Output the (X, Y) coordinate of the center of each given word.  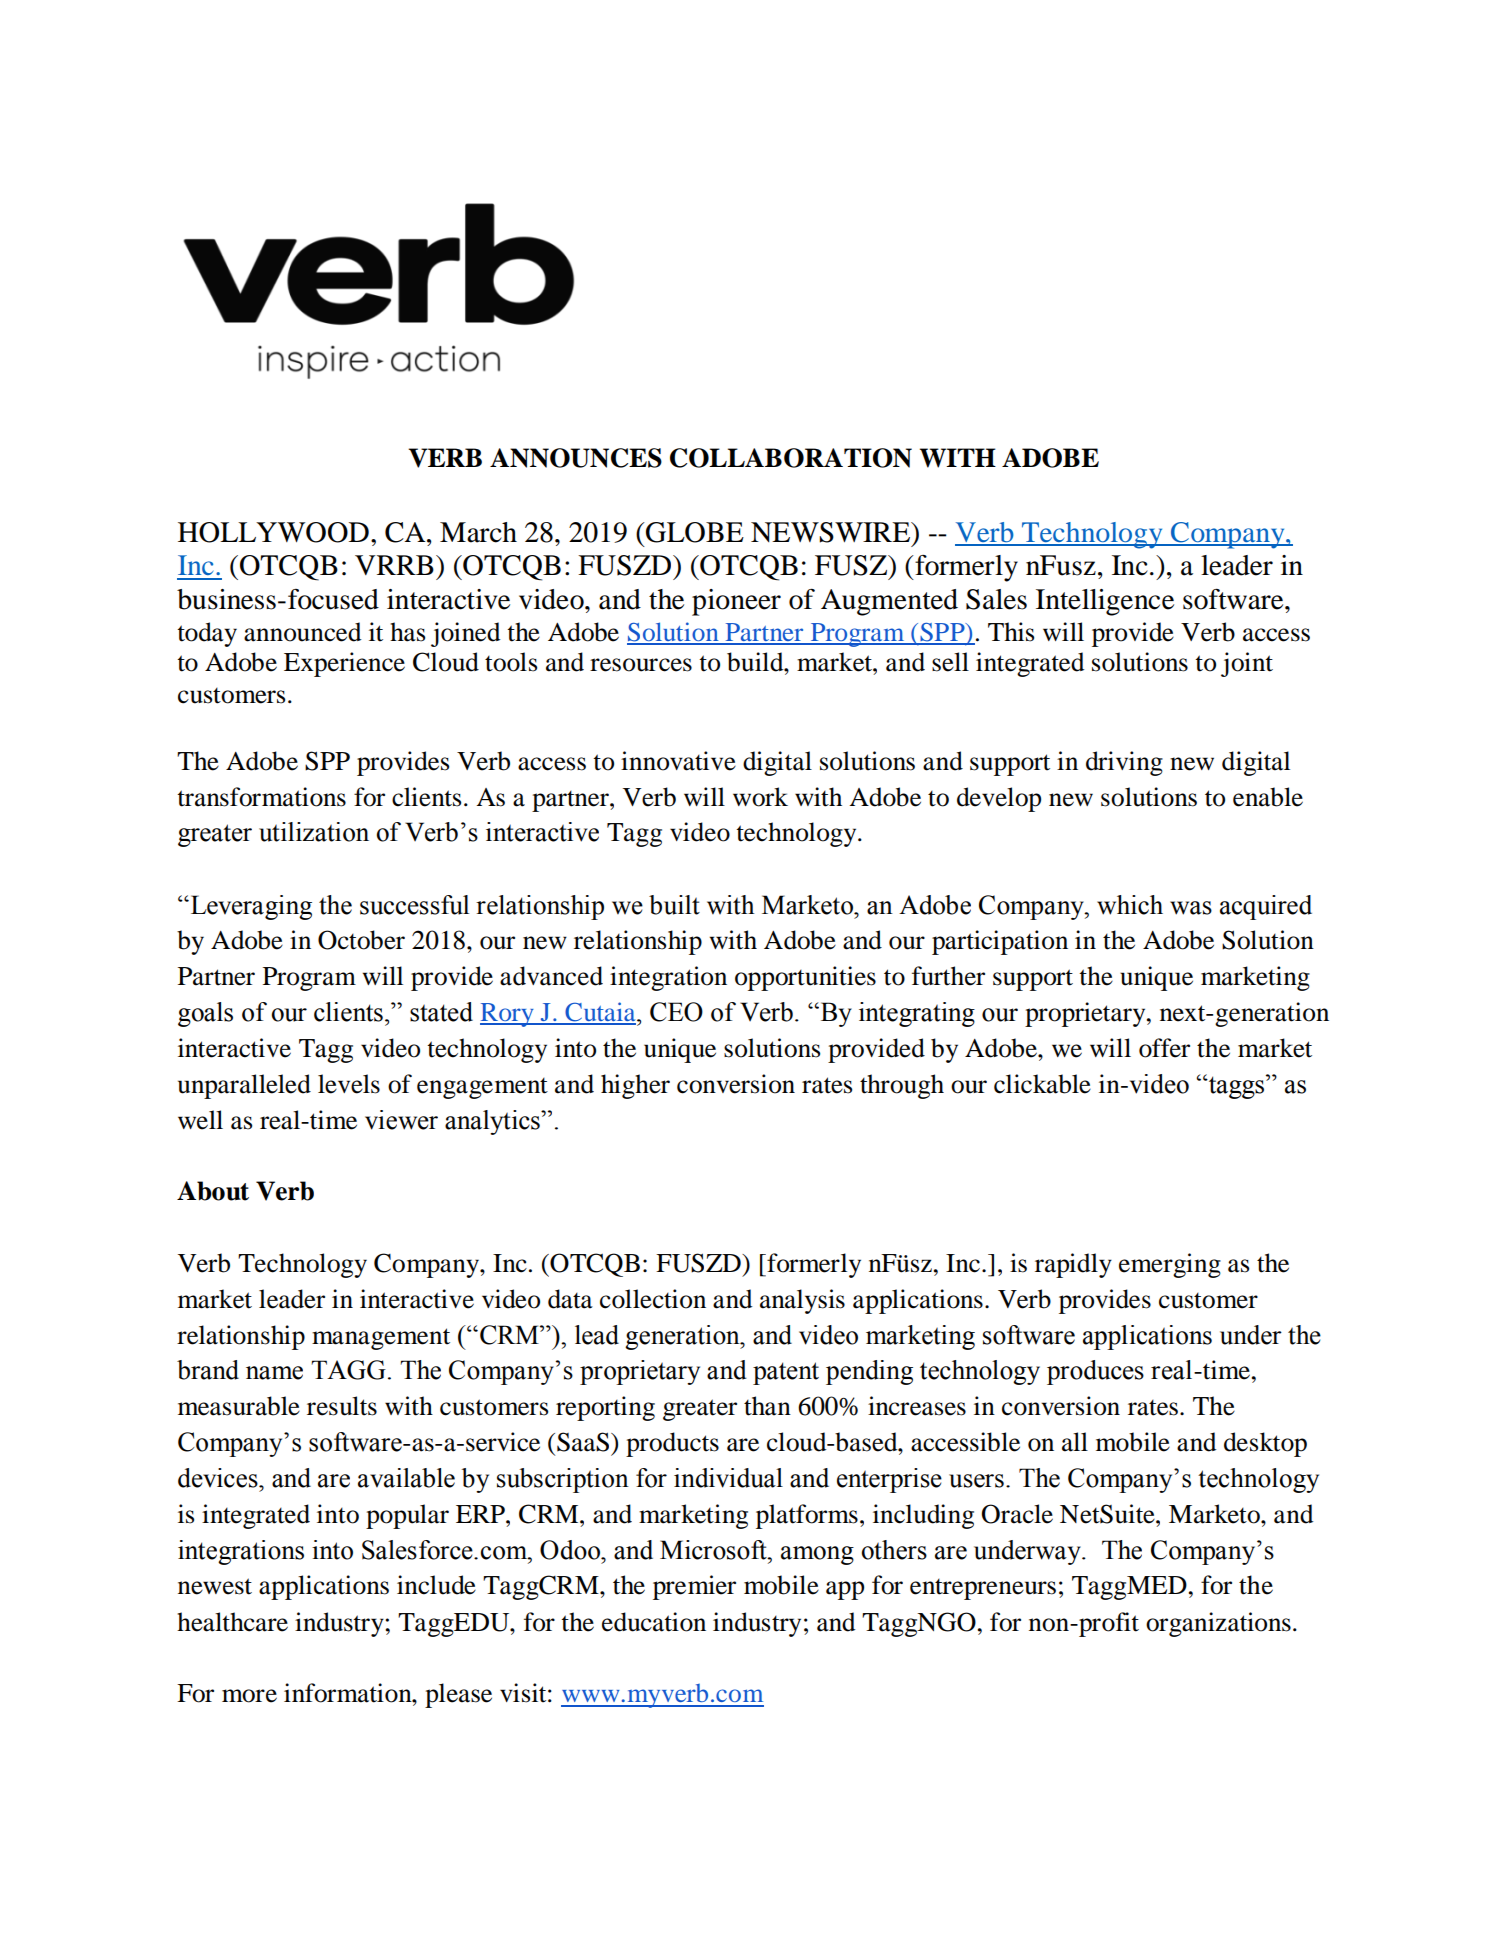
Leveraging (250, 907)
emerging (1170, 1265)
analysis (802, 1301)
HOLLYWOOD (273, 532)
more (249, 1696)
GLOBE (694, 532)
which (1130, 905)
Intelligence (1105, 602)
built (674, 905)
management (381, 1339)
